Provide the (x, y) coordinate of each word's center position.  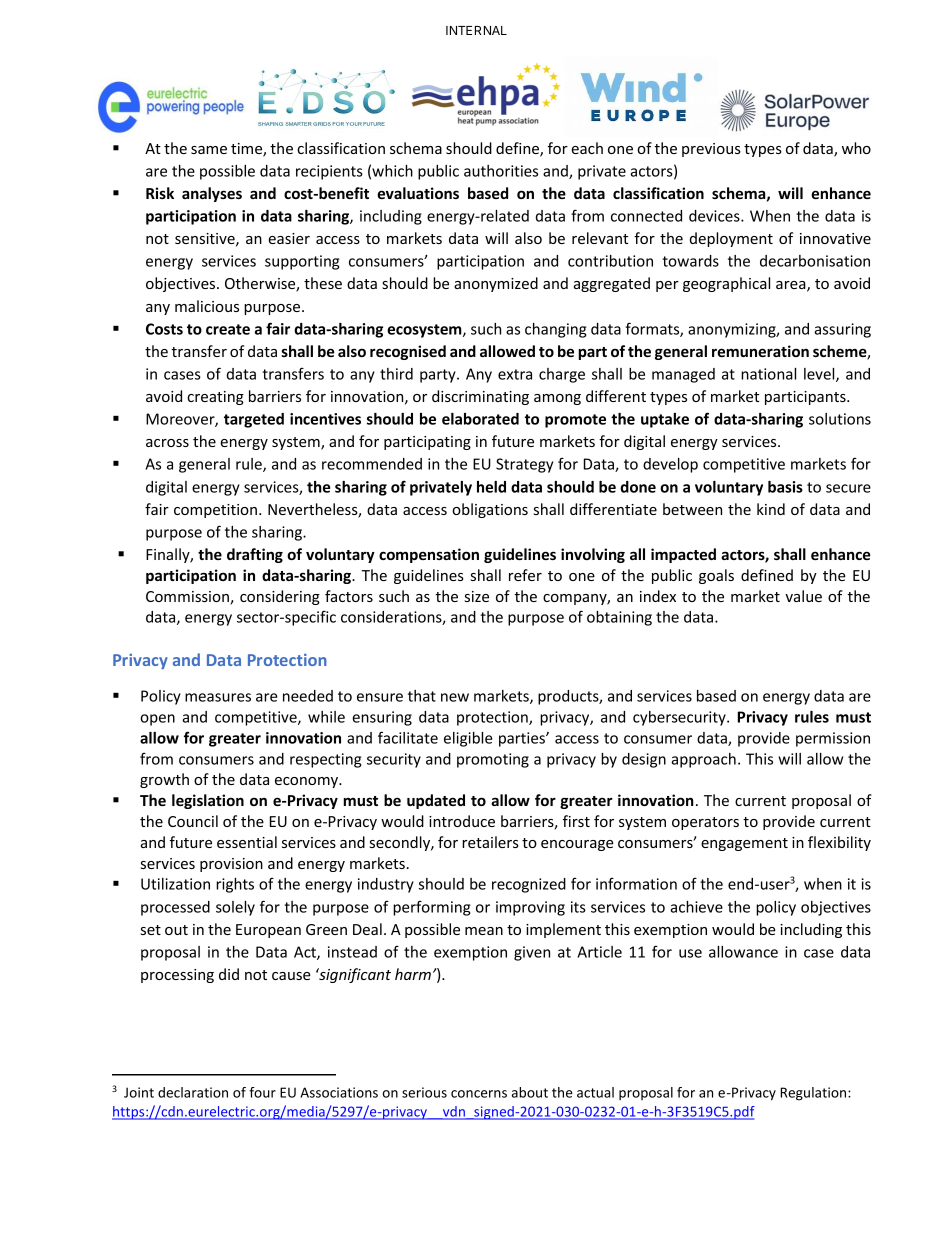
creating (215, 398)
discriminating (480, 397)
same (209, 150)
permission (833, 739)
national (768, 374)
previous (711, 150)
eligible (468, 739)
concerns (479, 1094)
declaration (193, 1092)
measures (218, 697)
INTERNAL (476, 30)
